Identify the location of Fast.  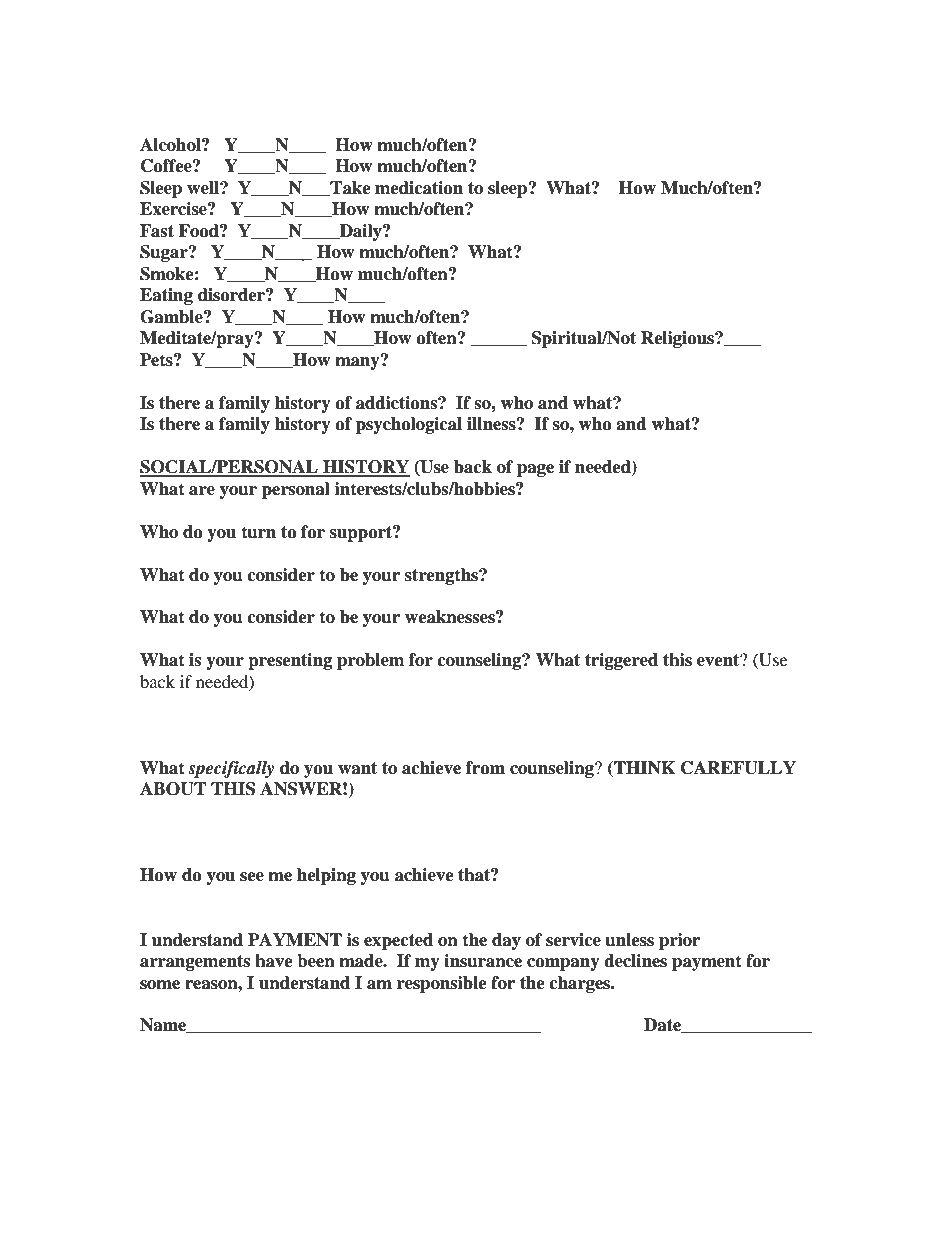
(157, 231).
